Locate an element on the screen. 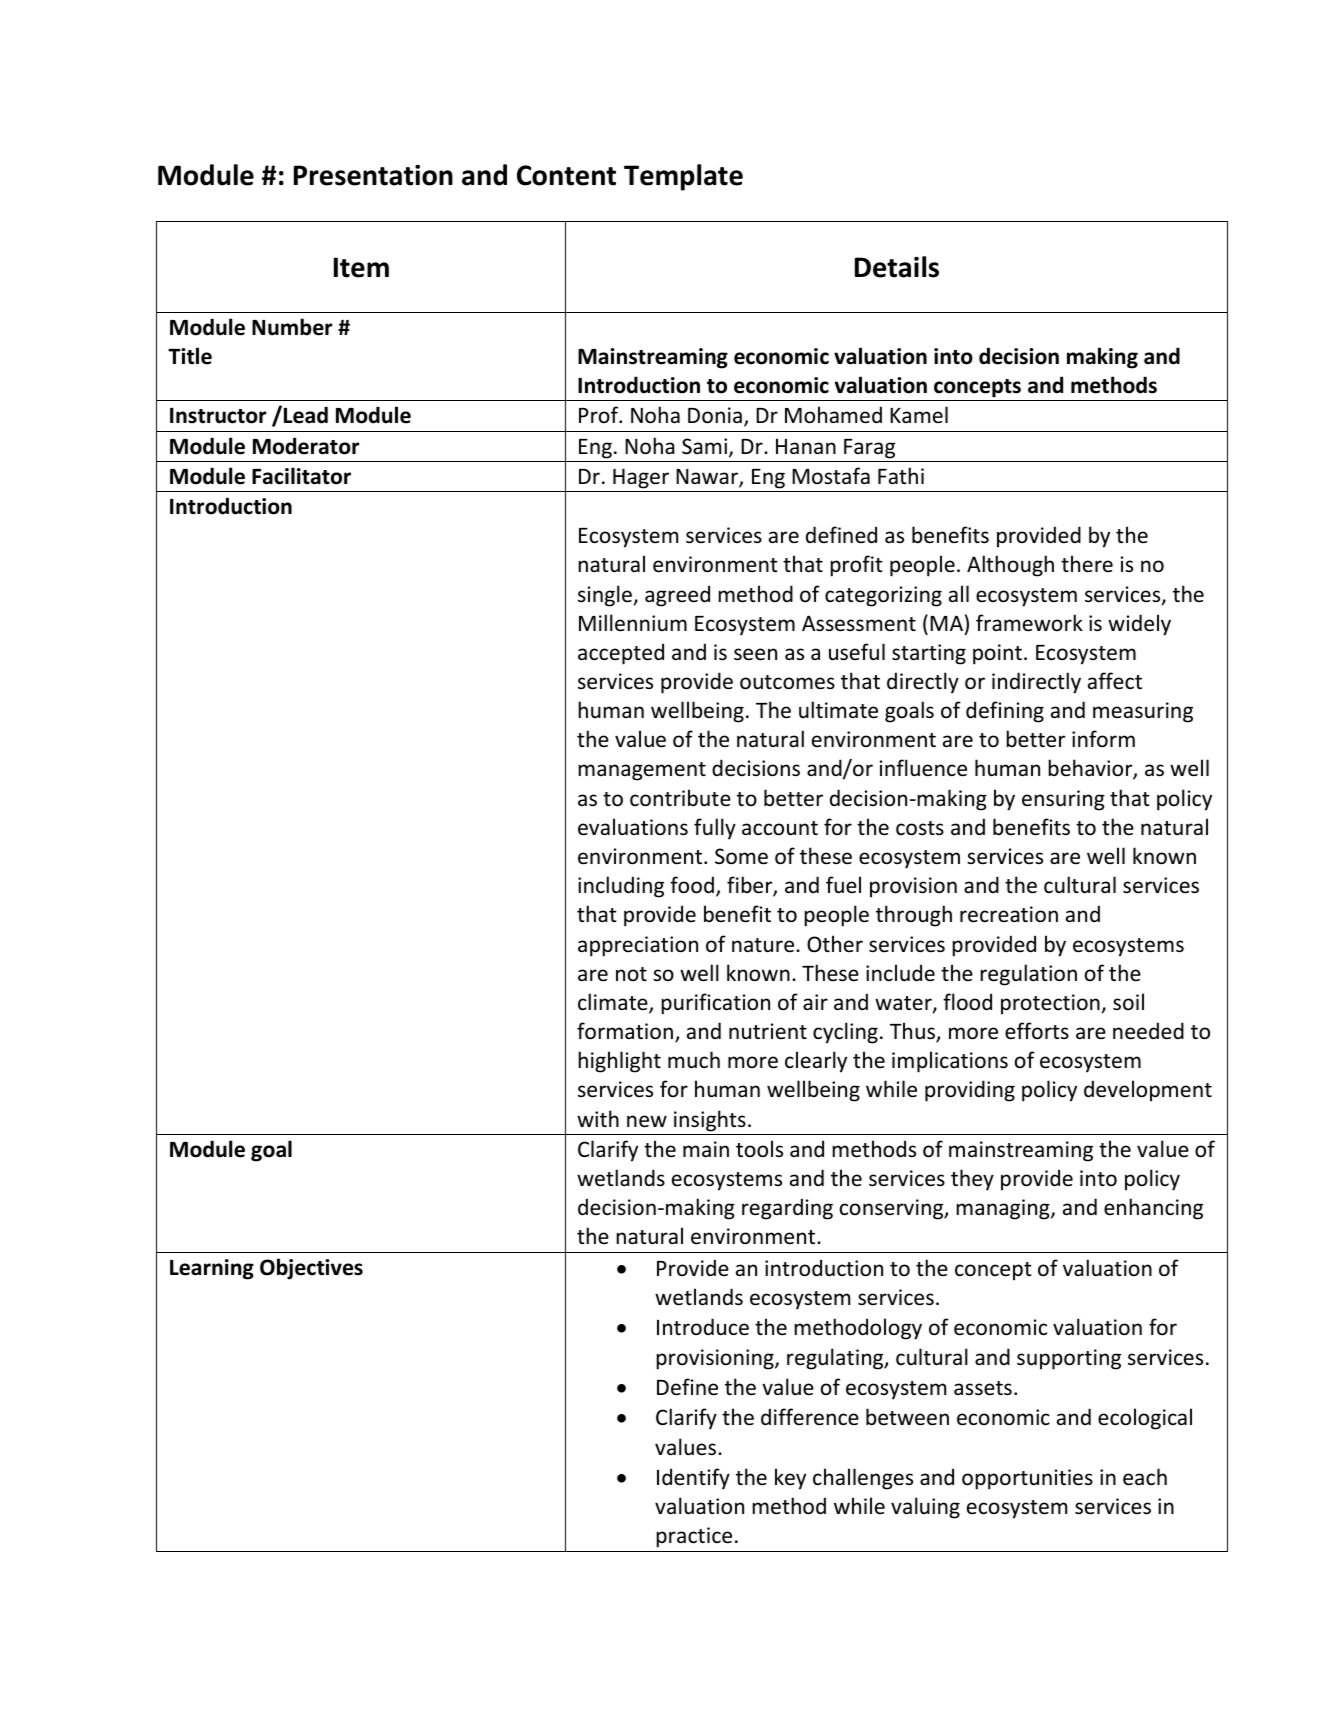 The height and width of the screenshot is (1720, 1329). food is located at coordinates (692, 885).
